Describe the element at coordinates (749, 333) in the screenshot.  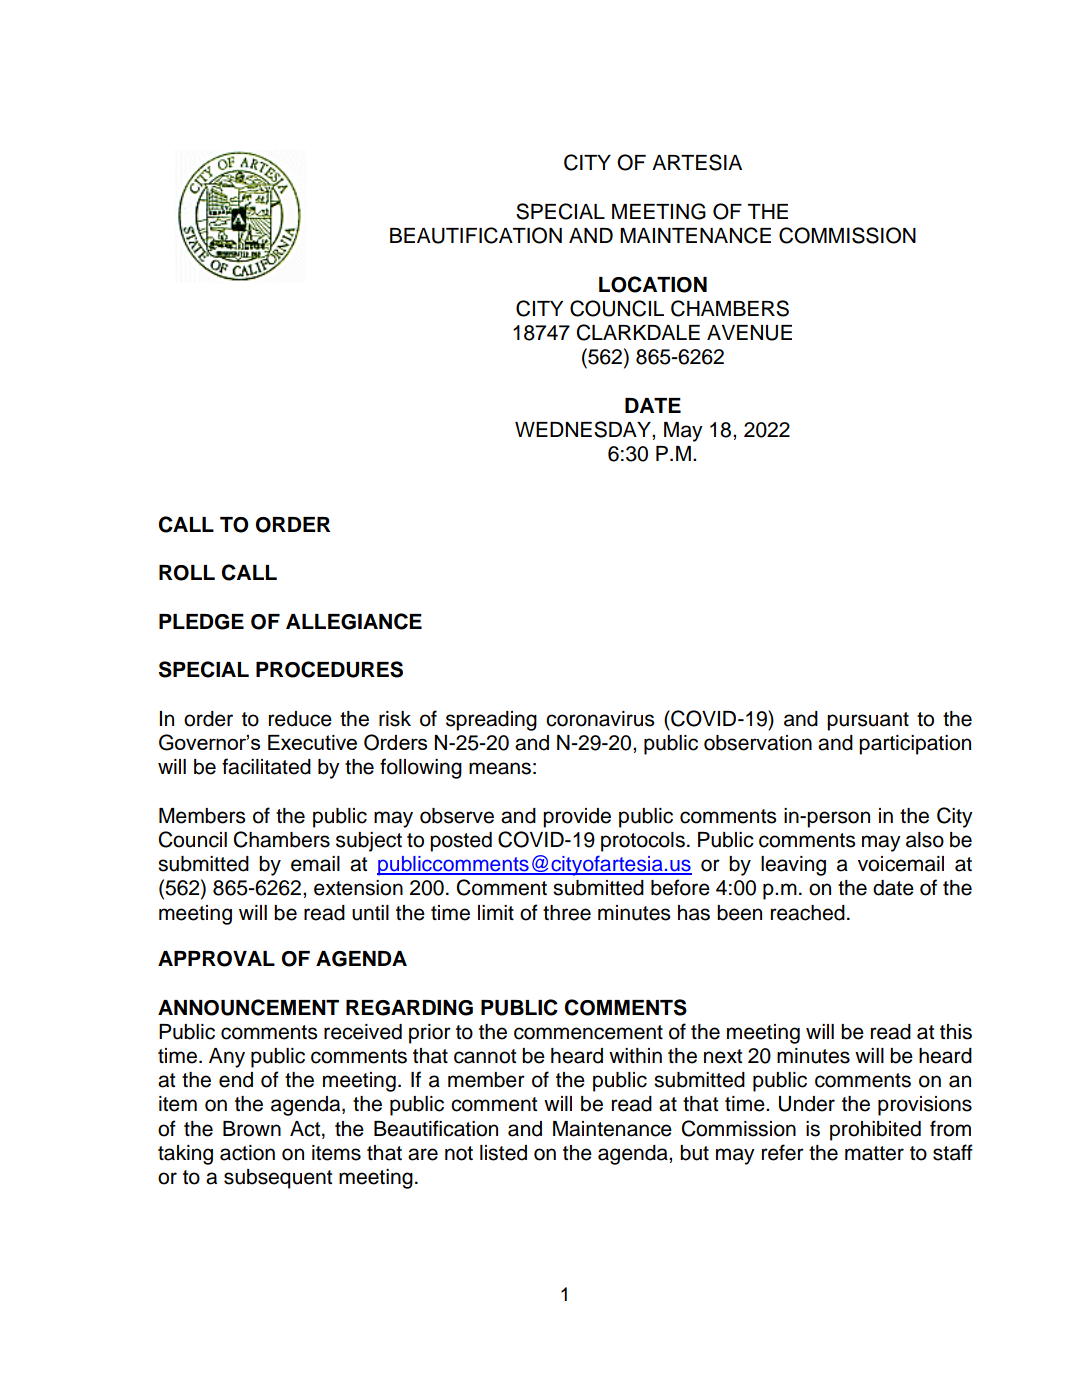
I see `AVENUE` at that location.
